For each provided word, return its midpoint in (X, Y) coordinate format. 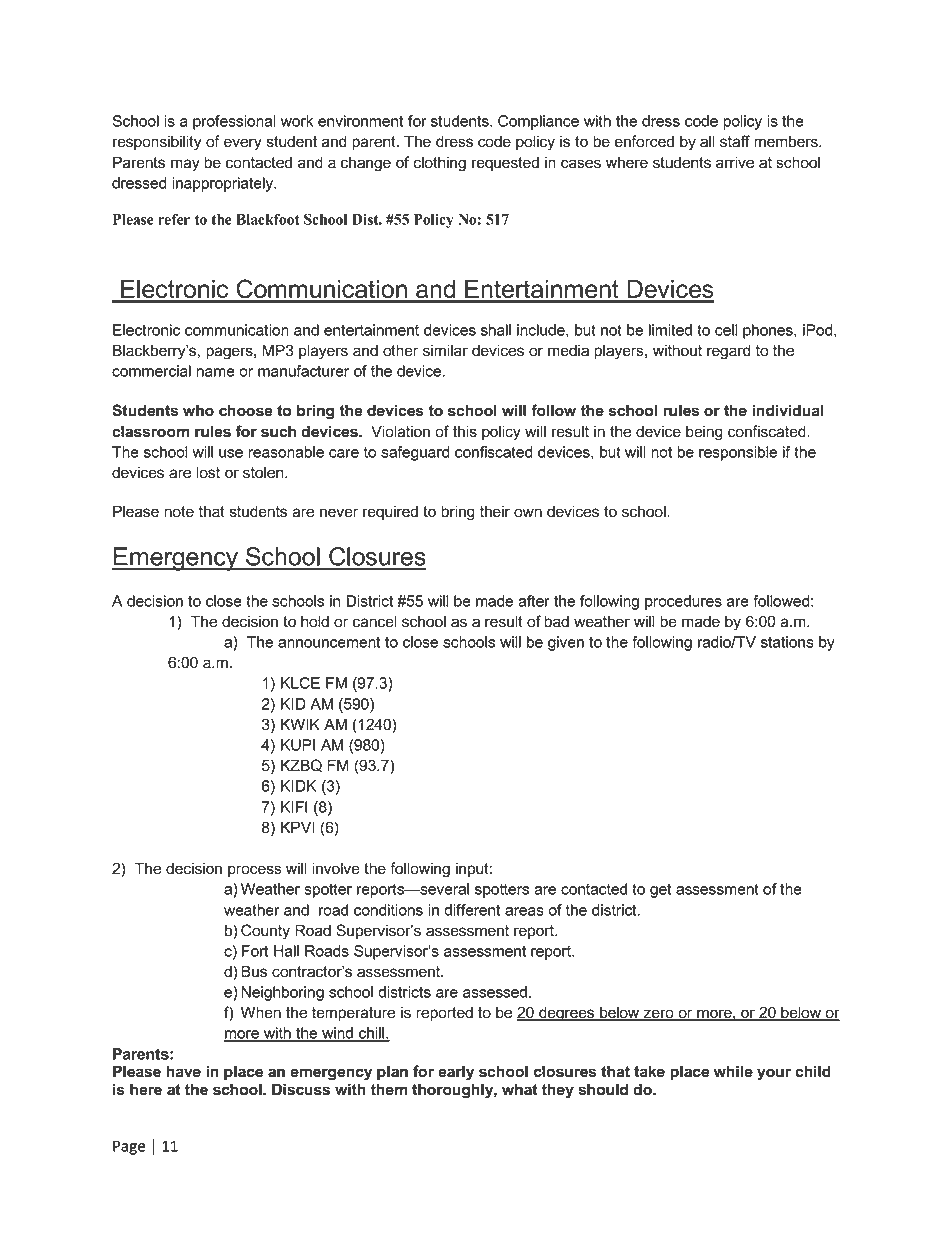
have (183, 1071)
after (534, 601)
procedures (683, 602)
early (456, 1073)
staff (735, 141)
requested (505, 163)
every (243, 144)
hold (315, 621)
